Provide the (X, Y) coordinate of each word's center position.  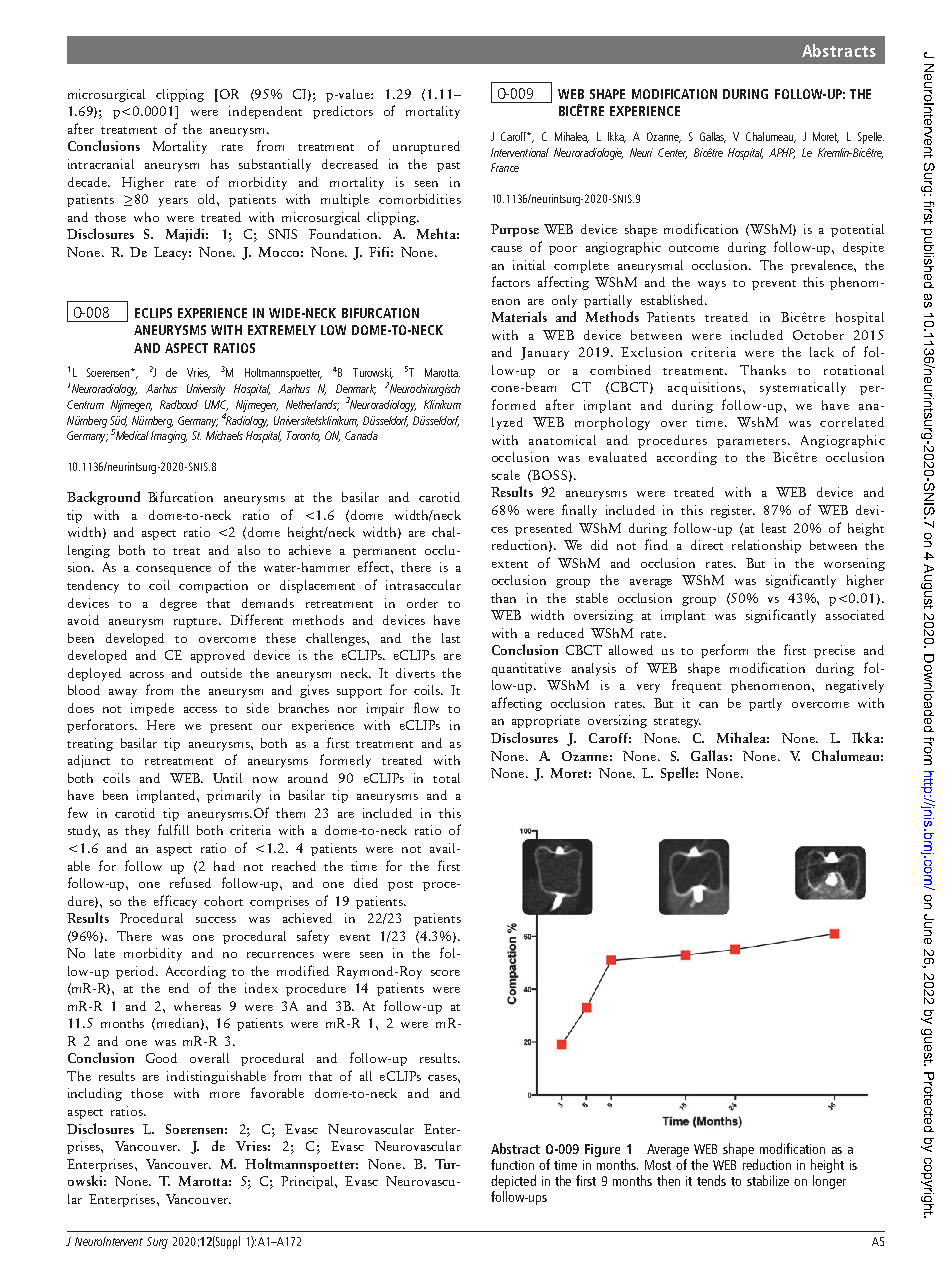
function (512, 1164)
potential (857, 230)
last (451, 638)
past (448, 167)
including (95, 1094)
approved (218, 656)
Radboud (179, 404)
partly (765, 704)
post (400, 886)
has (220, 164)
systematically (803, 388)
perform (724, 651)
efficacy (175, 902)
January (545, 353)
